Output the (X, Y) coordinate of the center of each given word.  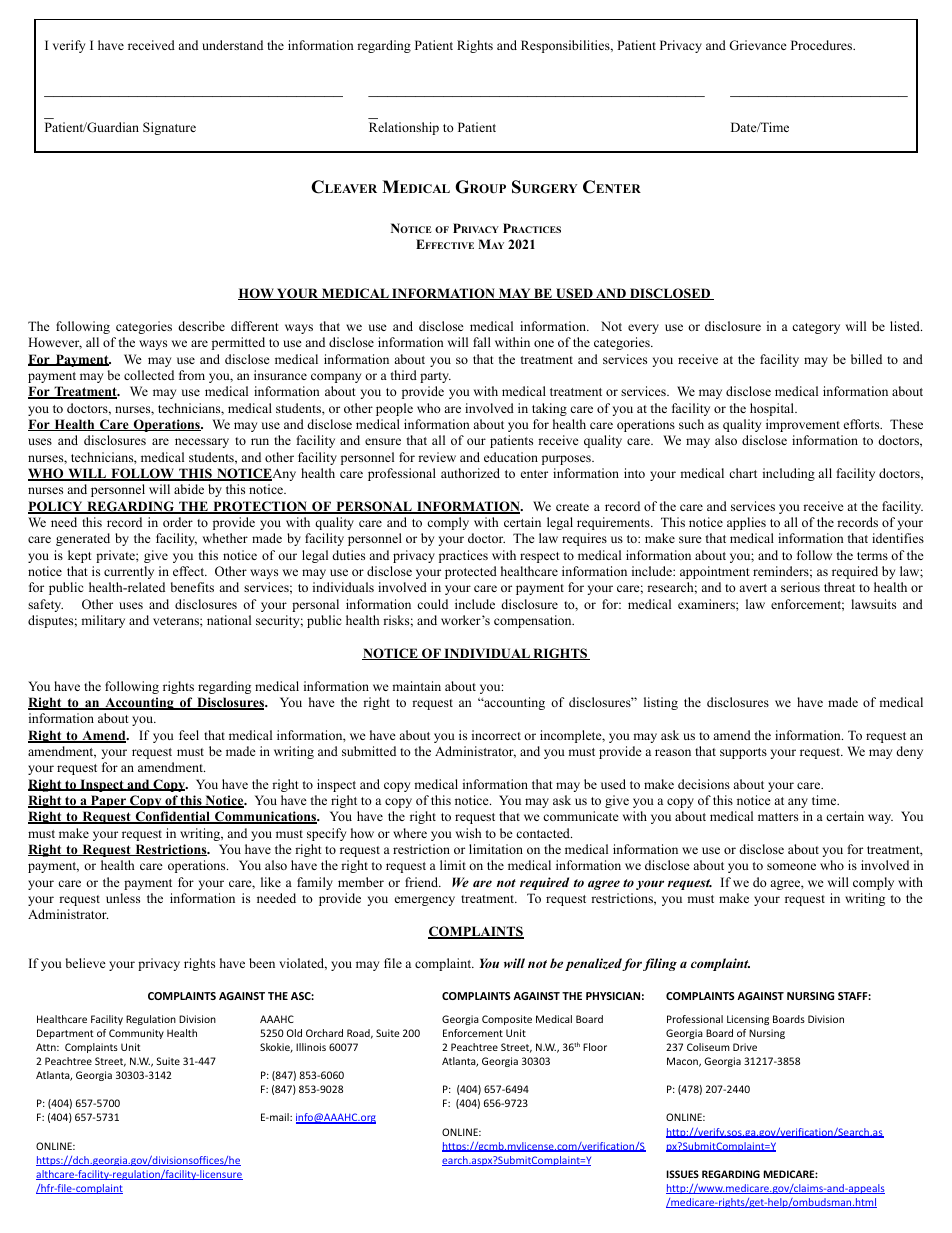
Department (65, 1034)
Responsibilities (565, 46)
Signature (169, 128)
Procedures (822, 45)
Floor (595, 1047)
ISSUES (683, 1174)
